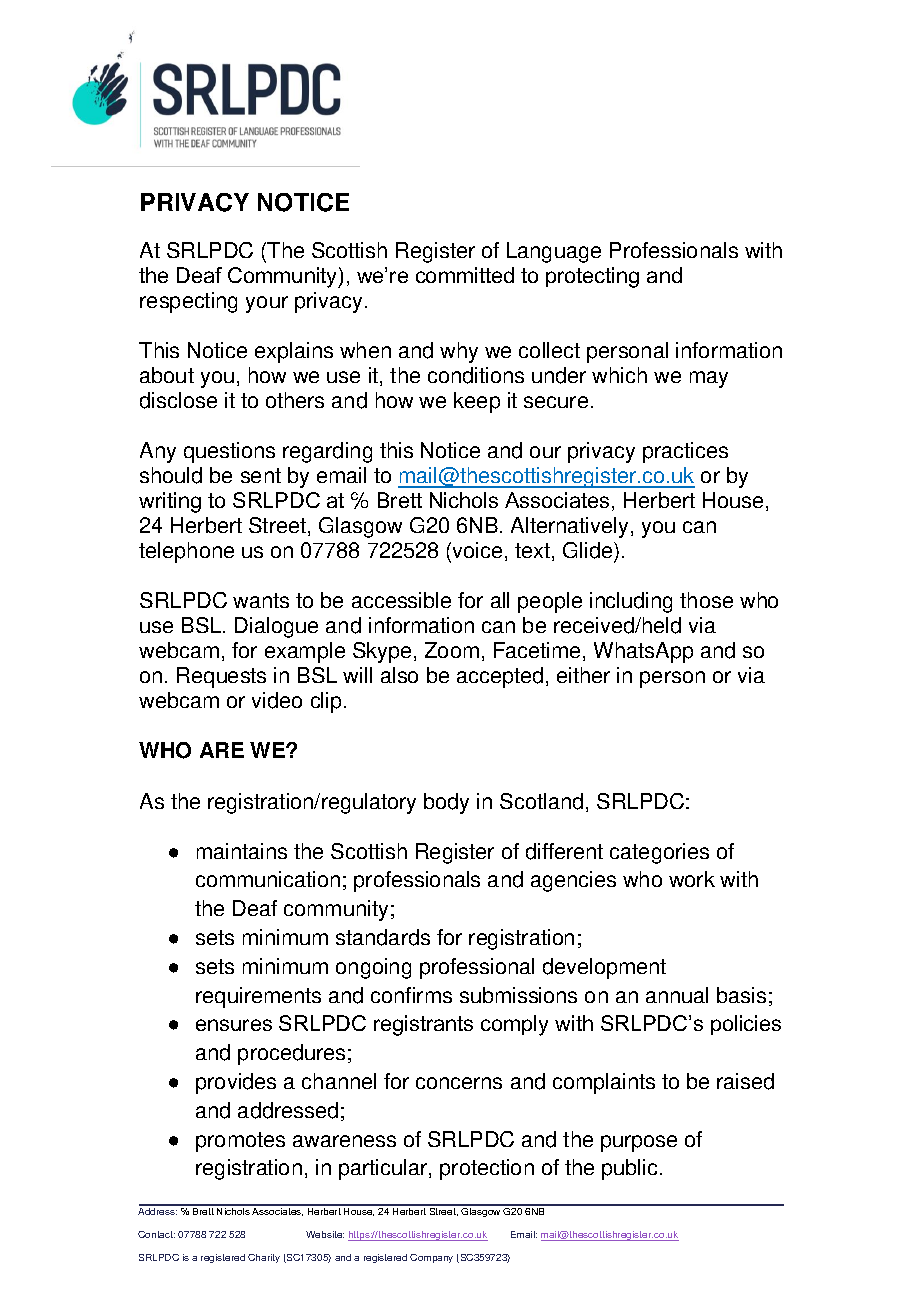 This screenshot has height=1309, width=924. What do you see at coordinates (592, 277) in the screenshot?
I see `protecting` at bounding box center [592, 277].
